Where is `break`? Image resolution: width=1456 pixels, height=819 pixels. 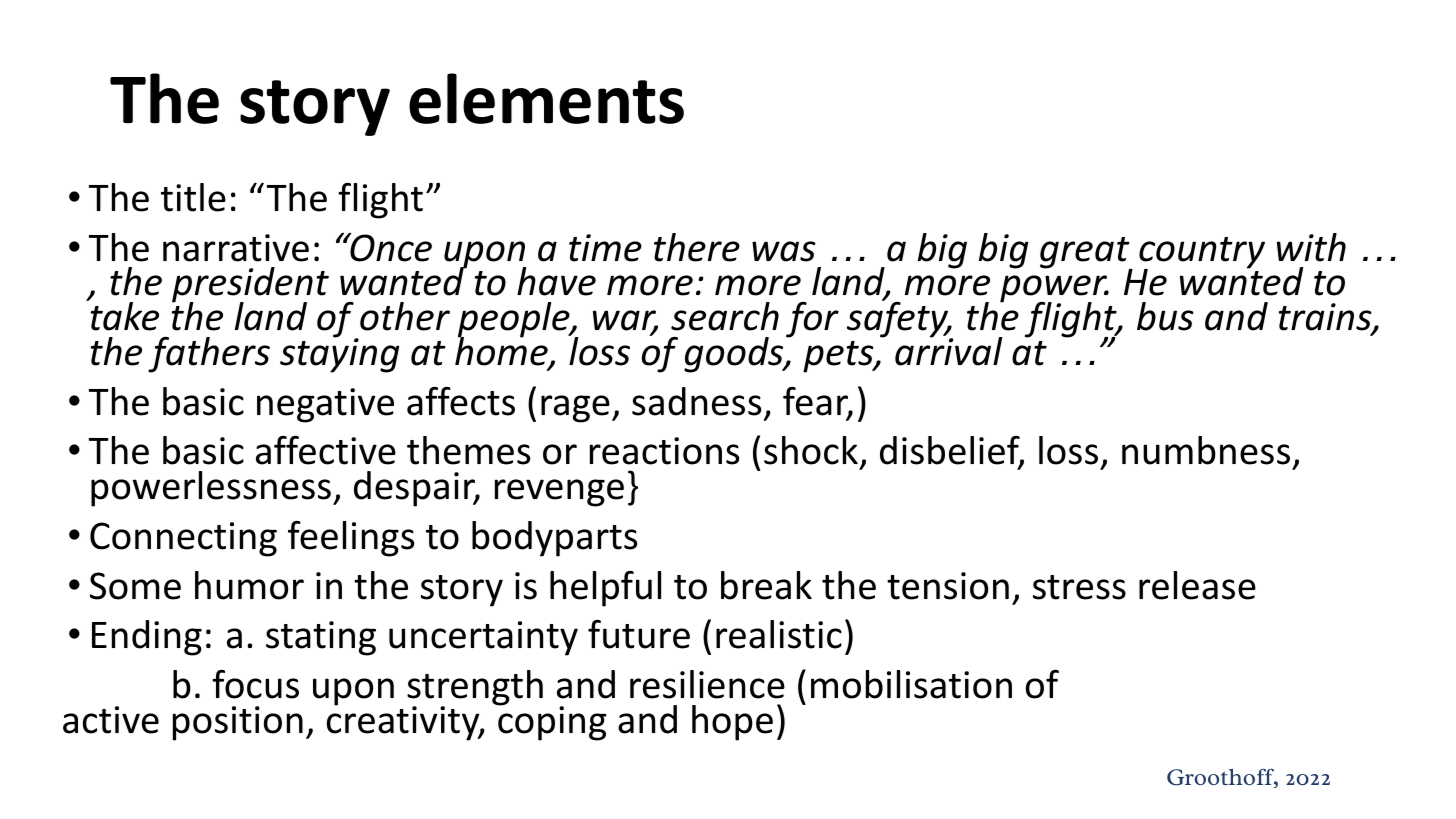 break is located at coordinates (766, 585).
